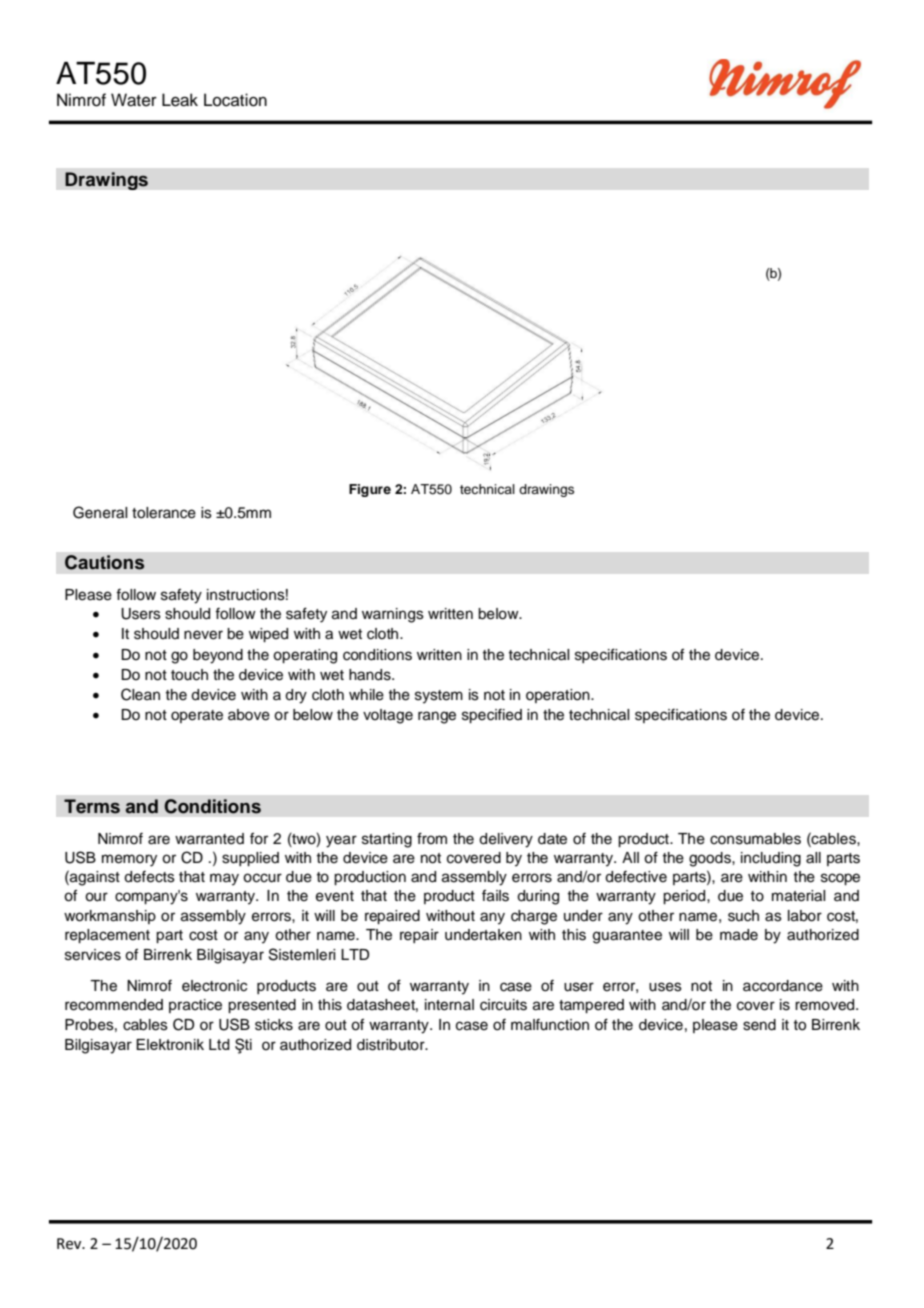 The height and width of the document is (1308, 924). What do you see at coordinates (189, 675) in the document?
I see `touch` at bounding box center [189, 675].
